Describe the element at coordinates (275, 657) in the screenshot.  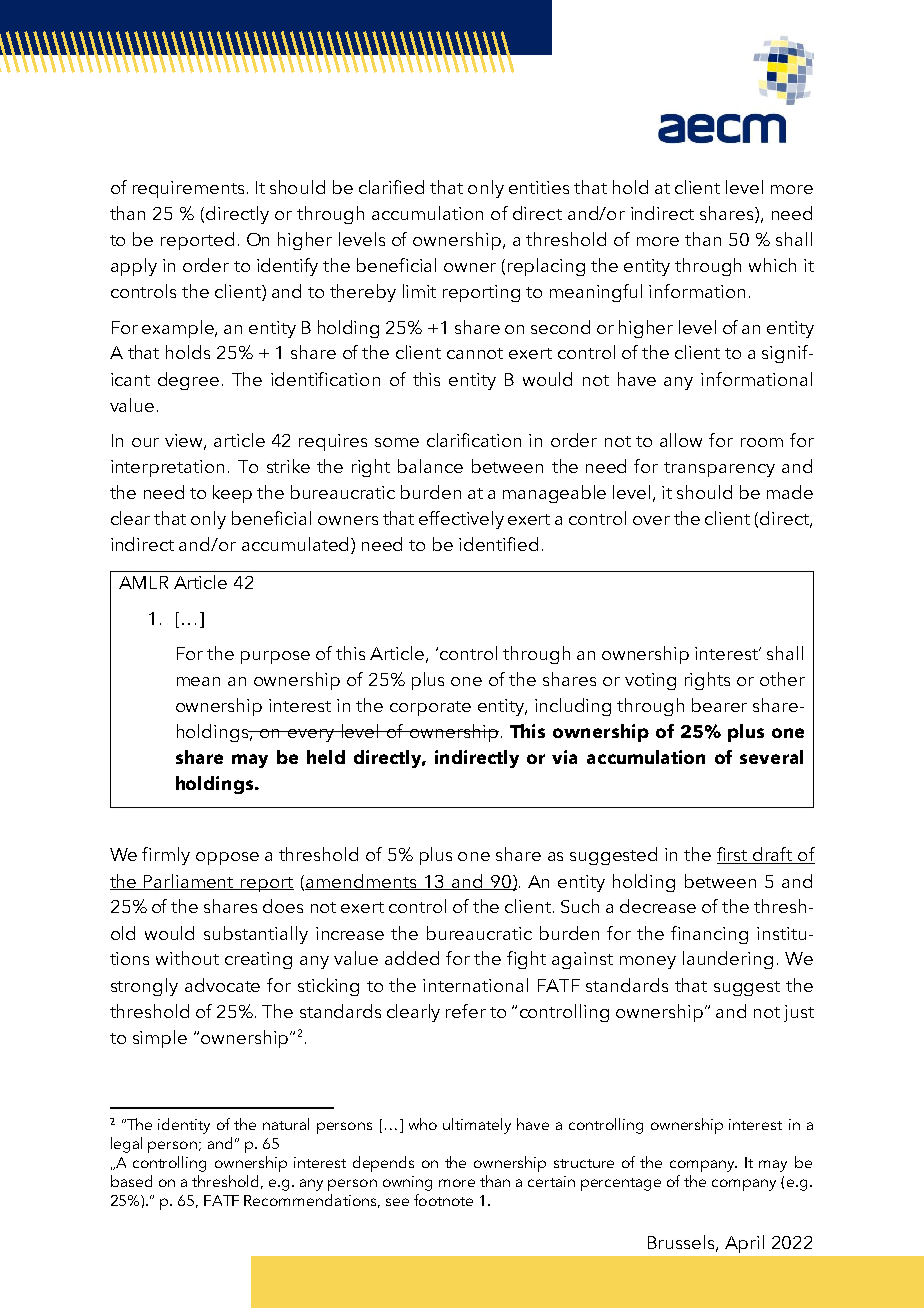
I see `purpose` at that location.
